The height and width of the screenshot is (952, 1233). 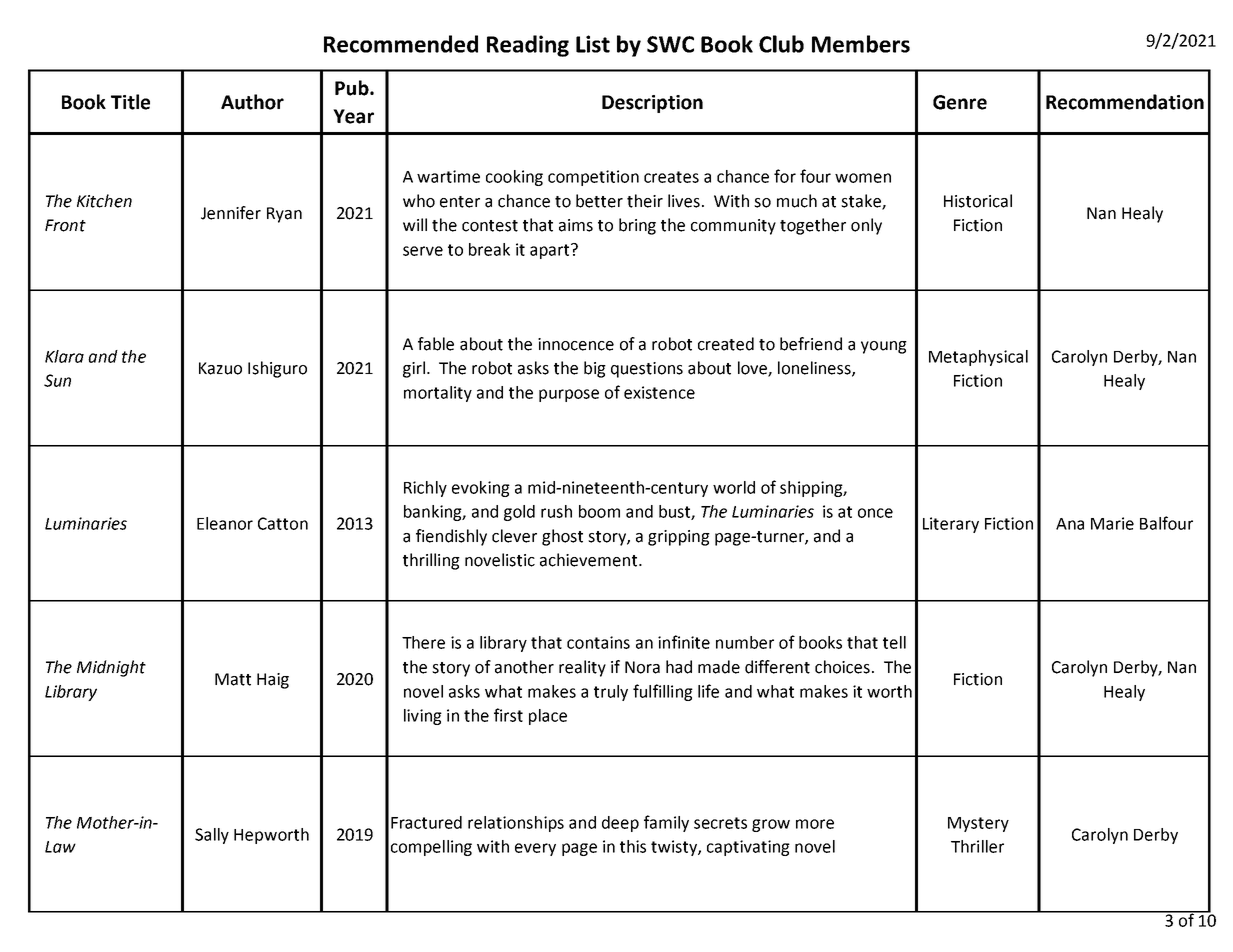 What do you see at coordinates (951, 525) in the screenshot?
I see `Literary` at bounding box center [951, 525].
